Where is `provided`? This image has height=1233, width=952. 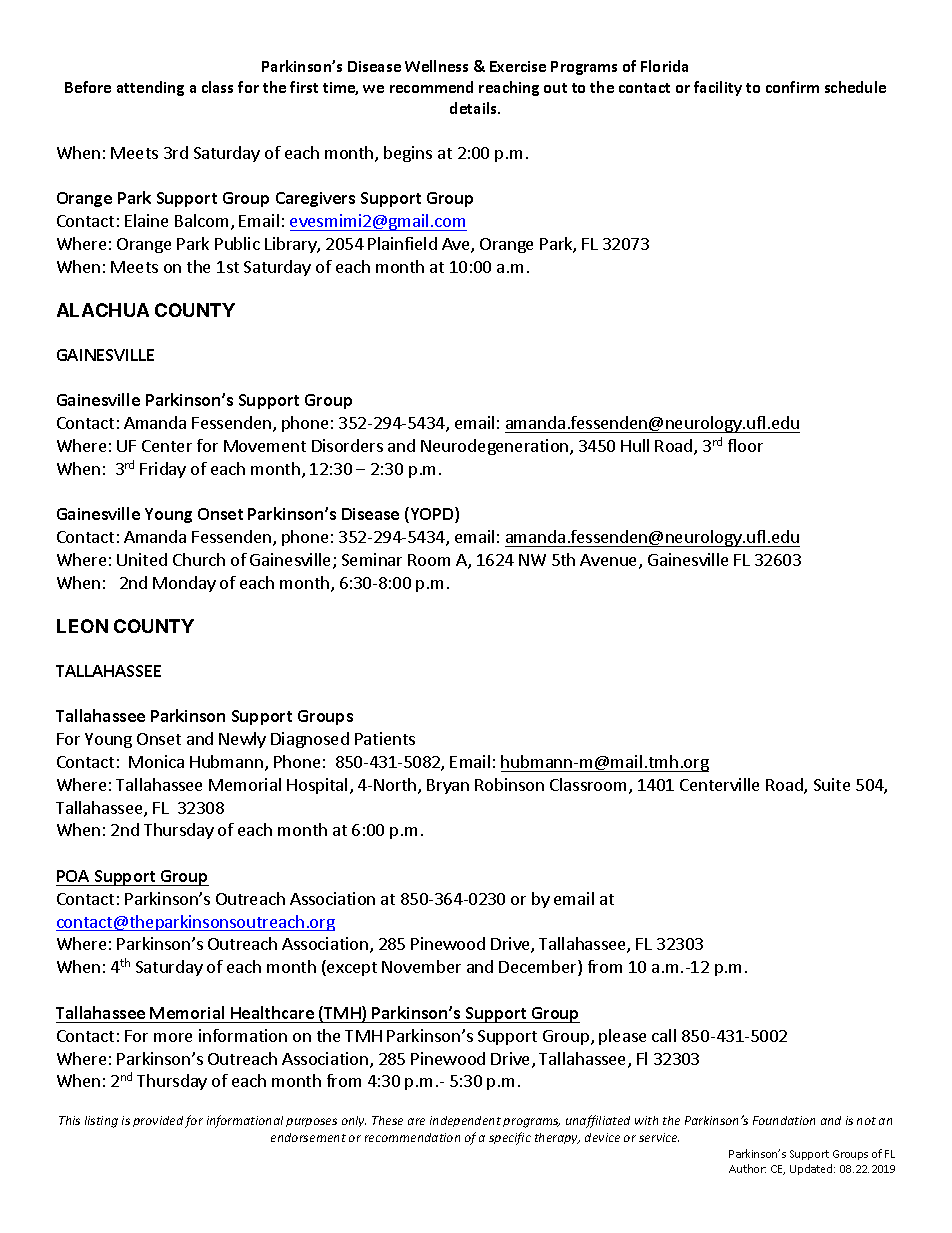 provided is located at coordinates (158, 1121).
